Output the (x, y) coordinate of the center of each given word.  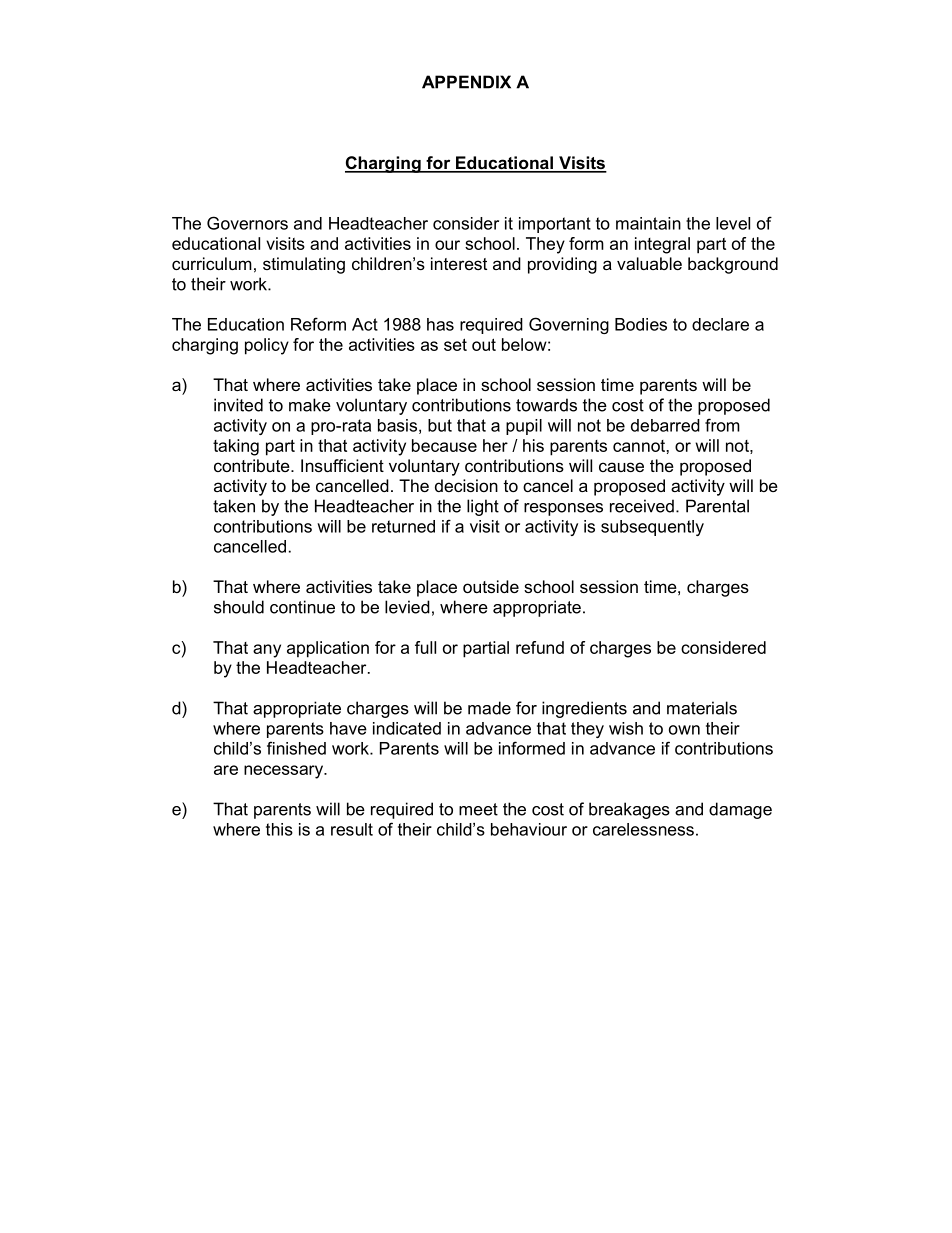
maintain (648, 223)
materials (702, 708)
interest (459, 263)
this (279, 829)
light (483, 507)
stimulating (304, 265)
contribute (253, 465)
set (455, 344)
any (267, 651)
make (310, 405)
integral (662, 245)
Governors (247, 223)
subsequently (652, 528)
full (425, 647)
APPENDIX (466, 82)
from (722, 425)
